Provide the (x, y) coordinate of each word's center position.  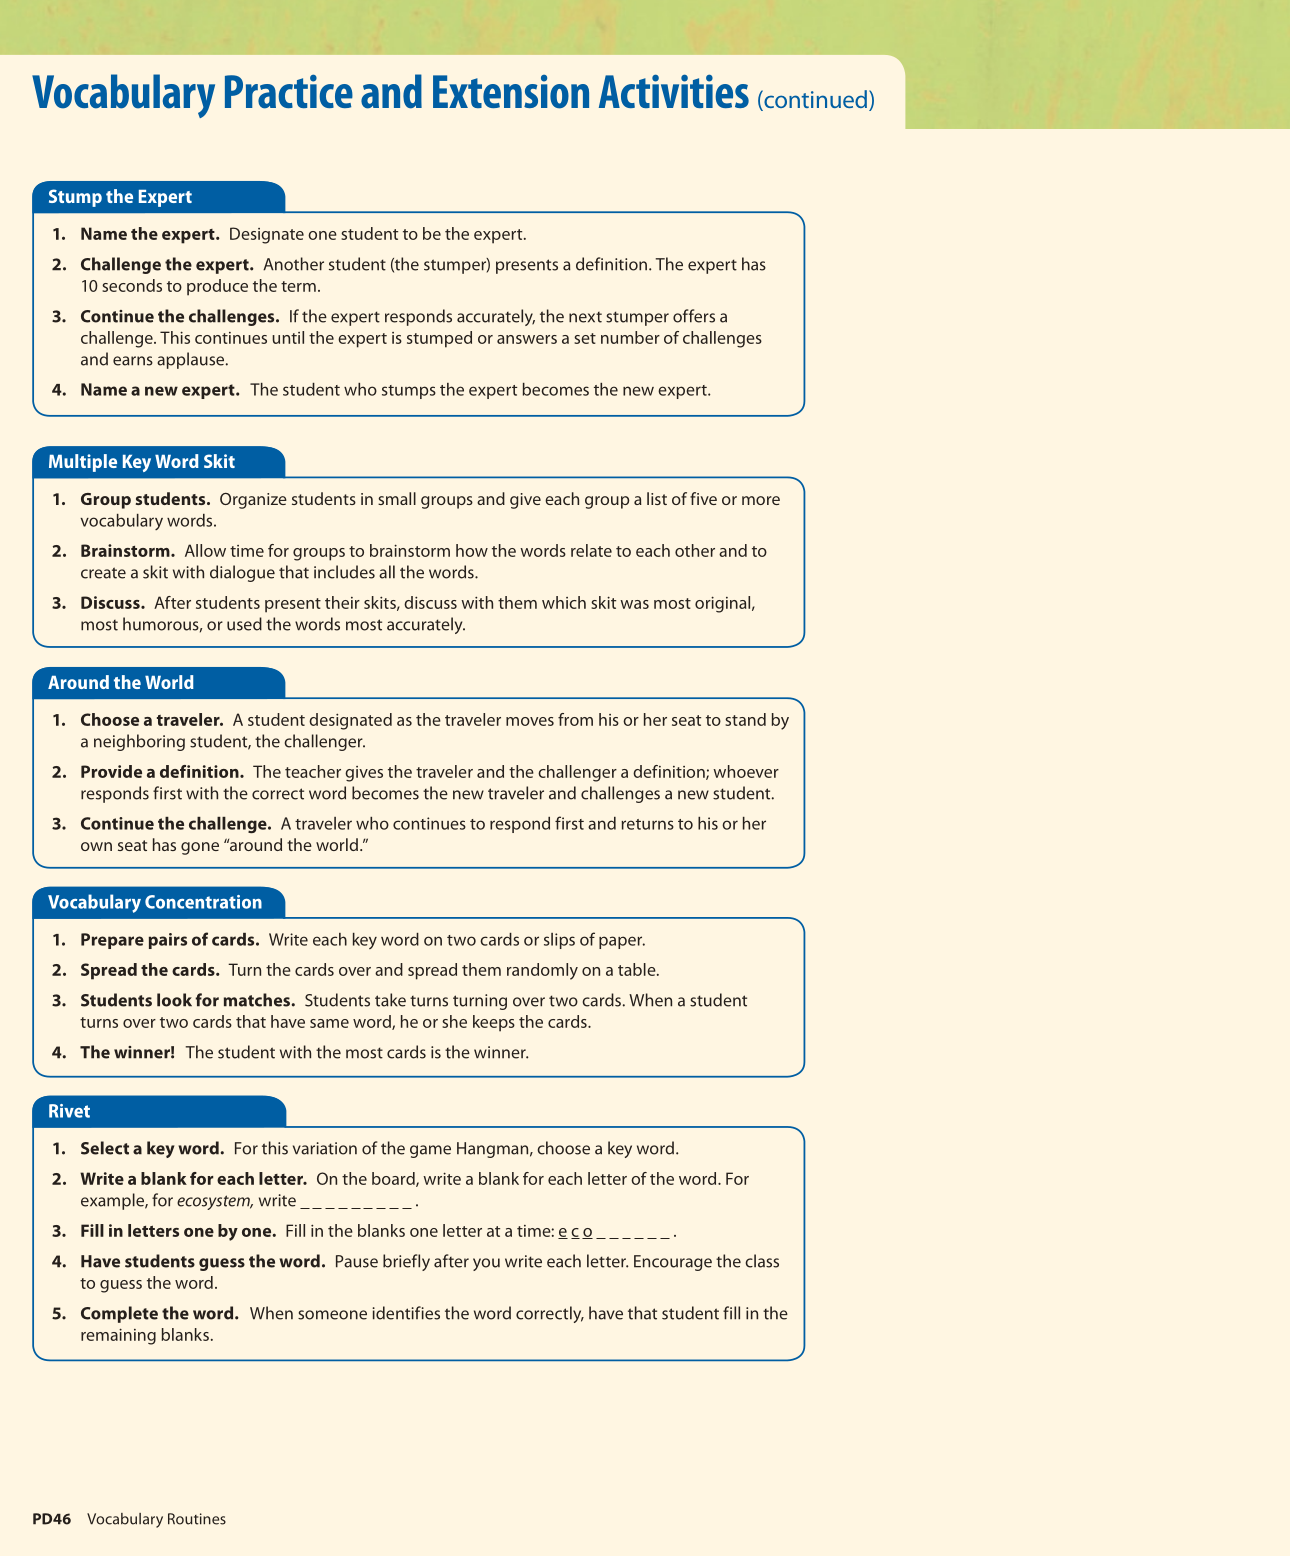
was (634, 604)
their (342, 602)
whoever (746, 771)
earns (133, 361)
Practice (289, 91)
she (454, 1021)
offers (694, 316)
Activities (674, 91)
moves (530, 721)
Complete (119, 1314)
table (638, 969)
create (103, 573)
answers (527, 339)
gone (200, 848)
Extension (511, 92)
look (174, 1000)
